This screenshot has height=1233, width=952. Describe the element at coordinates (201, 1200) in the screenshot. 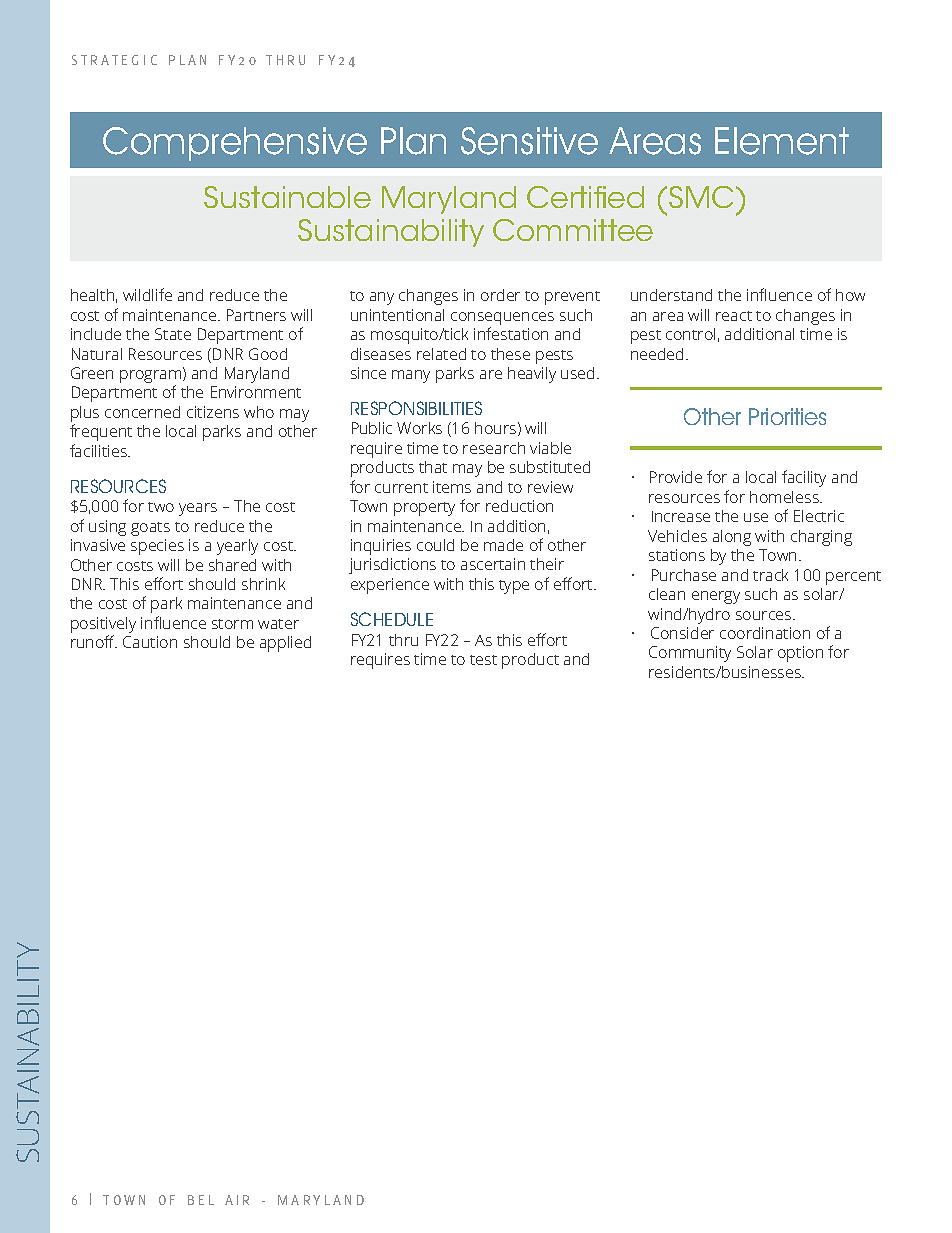

I see `BEL` at that location.
